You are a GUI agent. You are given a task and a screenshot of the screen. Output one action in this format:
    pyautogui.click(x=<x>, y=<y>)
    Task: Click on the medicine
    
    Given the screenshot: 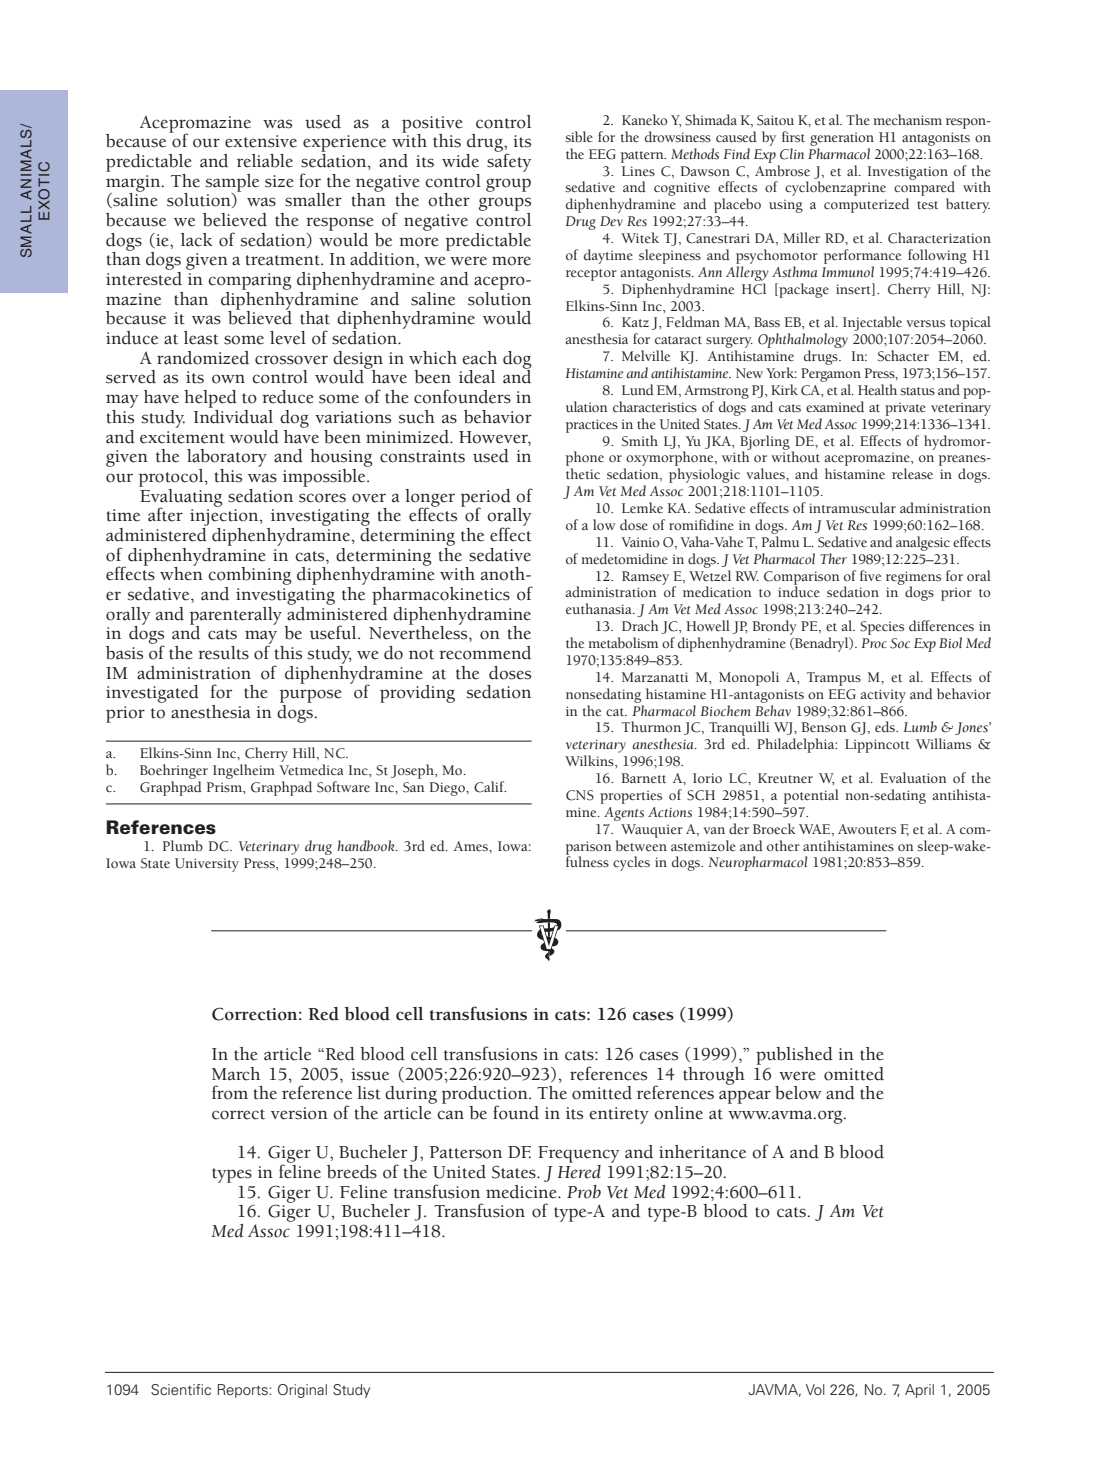 What is the action you would take?
    pyautogui.click(x=522, y=1192)
